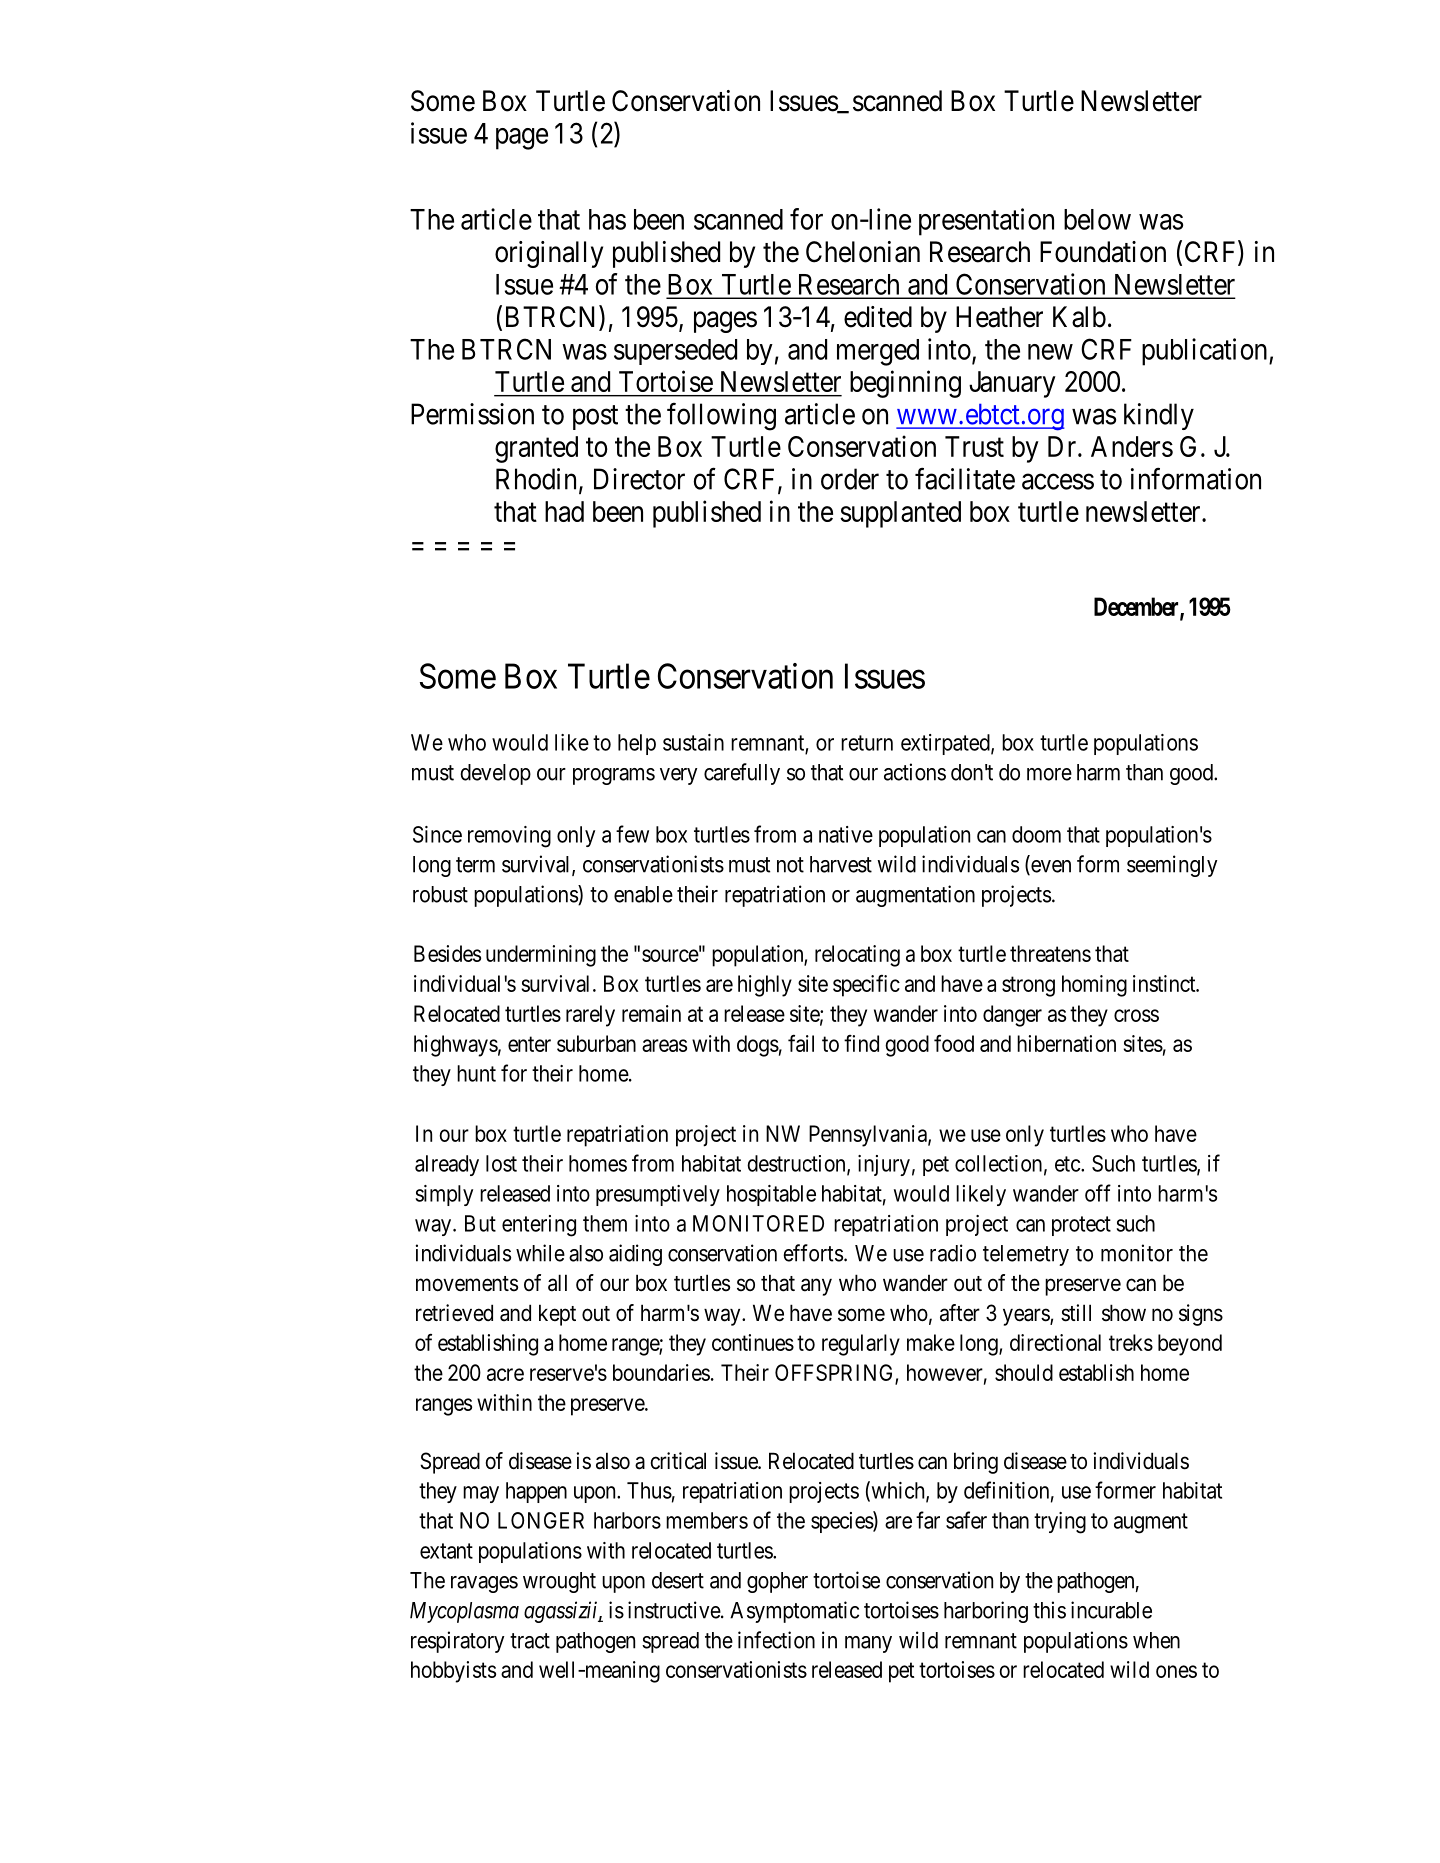  What do you see at coordinates (1111, 1610) in the screenshot?
I see `incurable` at bounding box center [1111, 1610].
